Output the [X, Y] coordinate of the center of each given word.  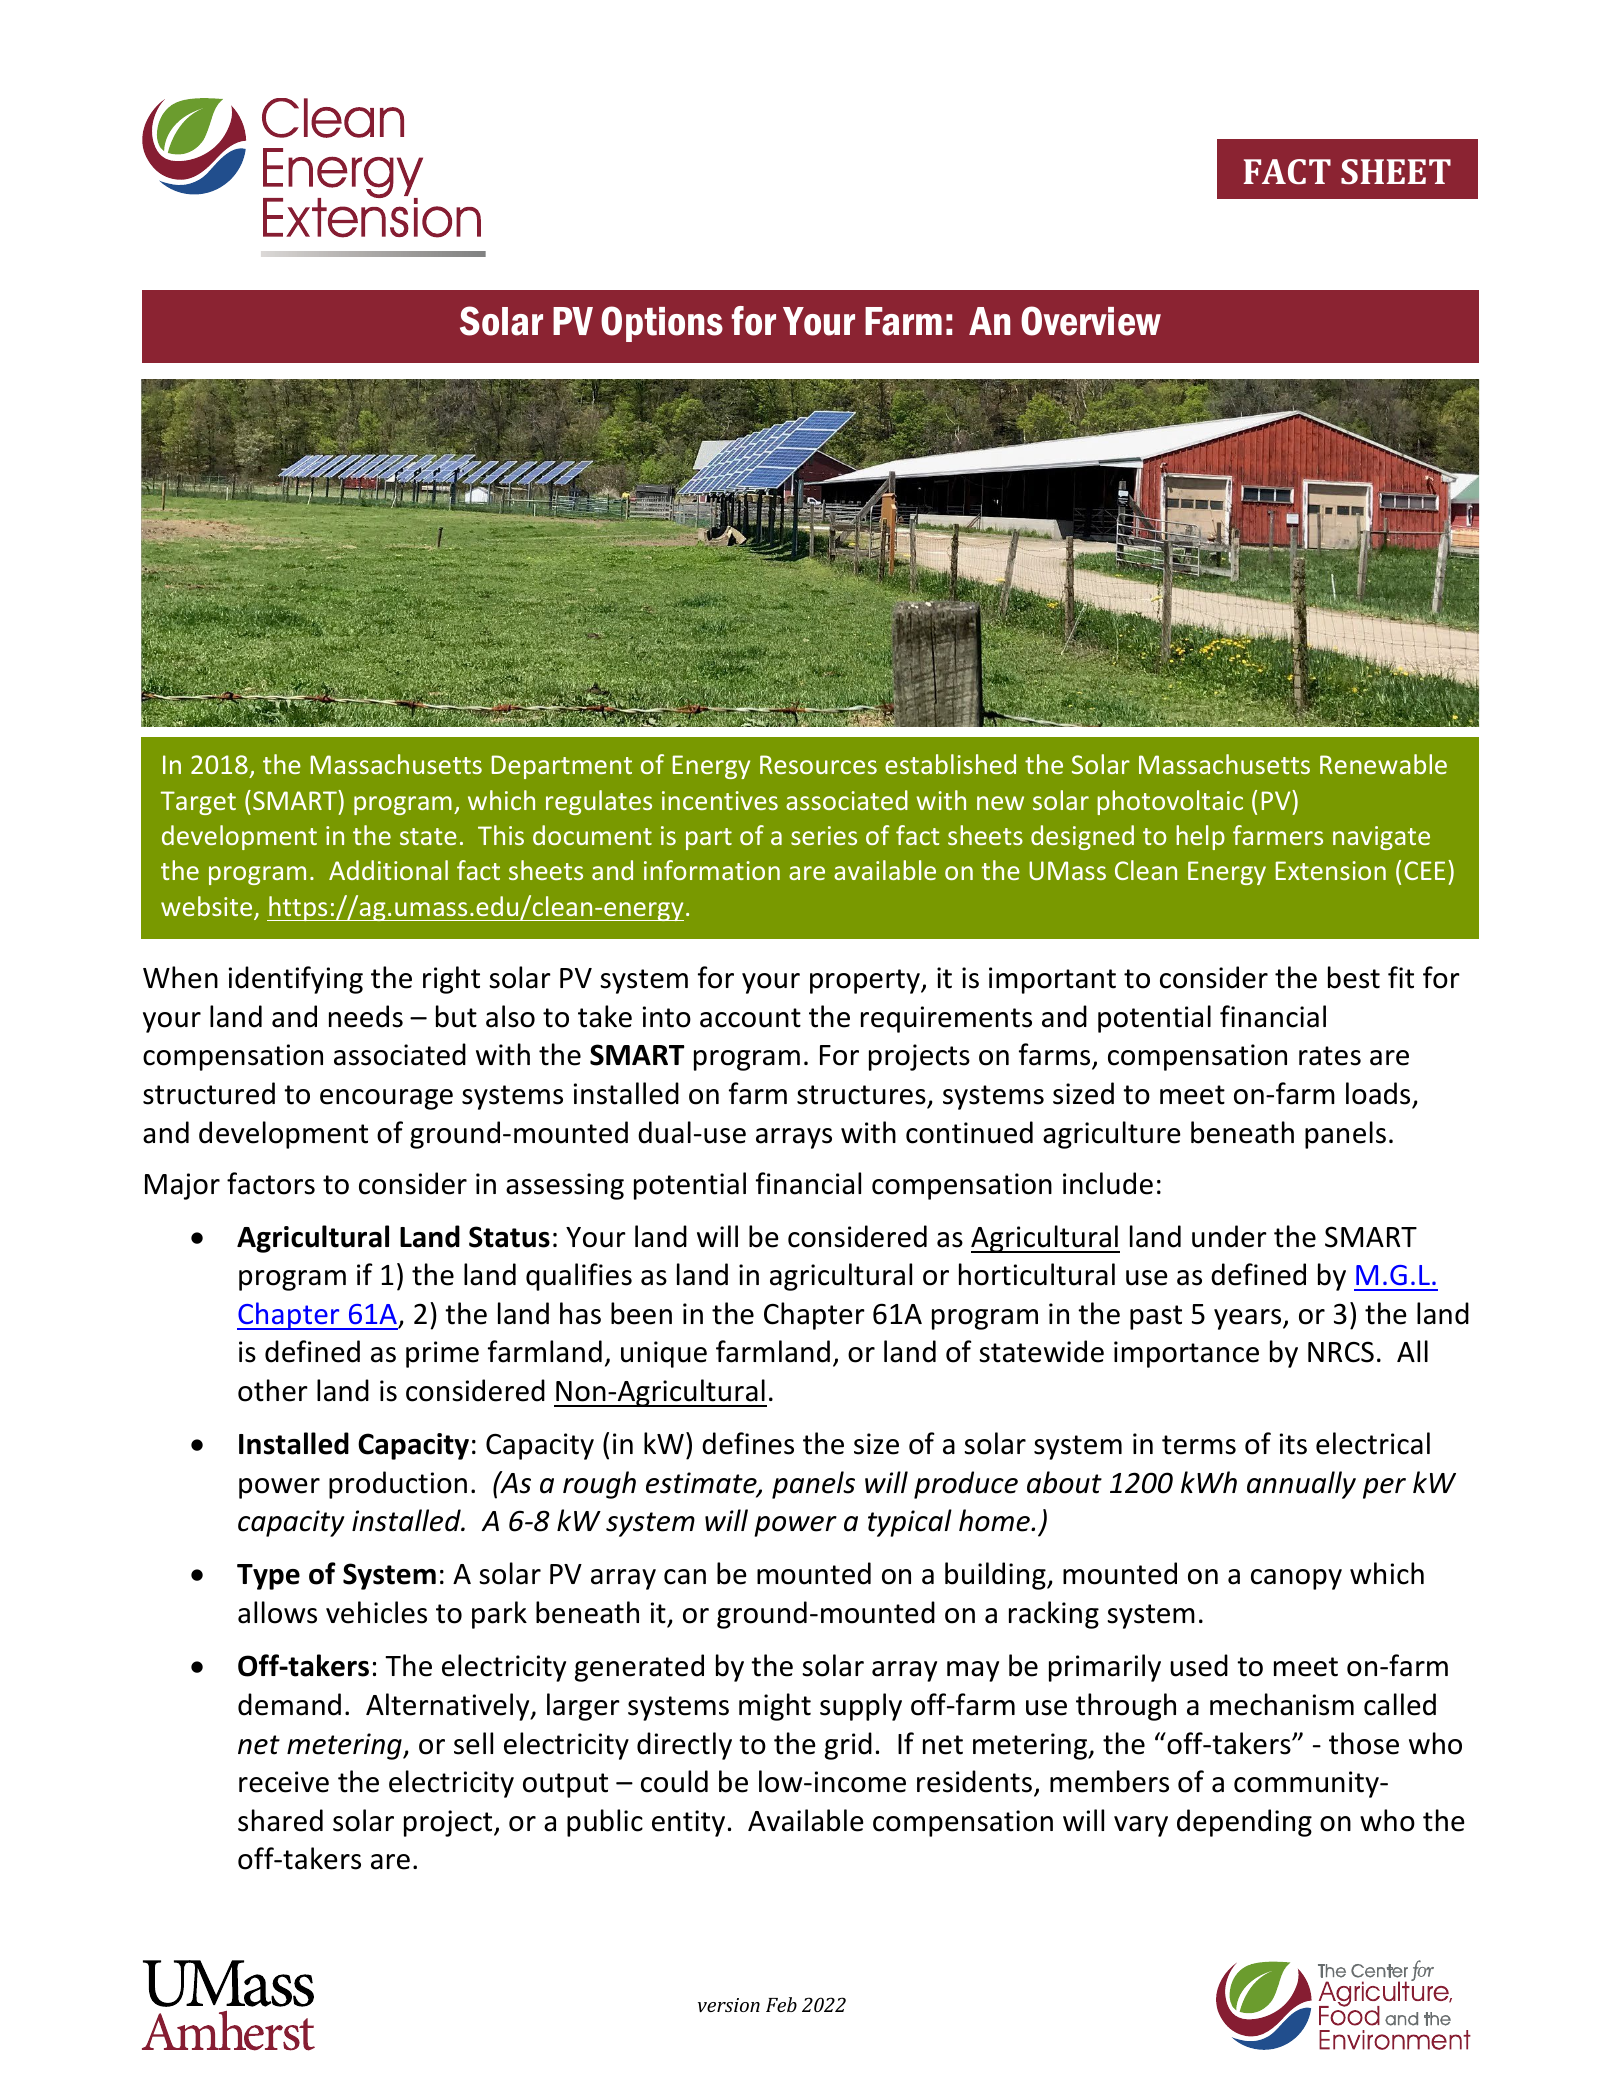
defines [748, 1443]
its [1293, 1444]
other [273, 1390]
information [712, 870]
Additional [388, 870]
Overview [1091, 321]
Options [662, 324]
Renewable [1383, 764]
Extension [1331, 870]
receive [284, 1782]
